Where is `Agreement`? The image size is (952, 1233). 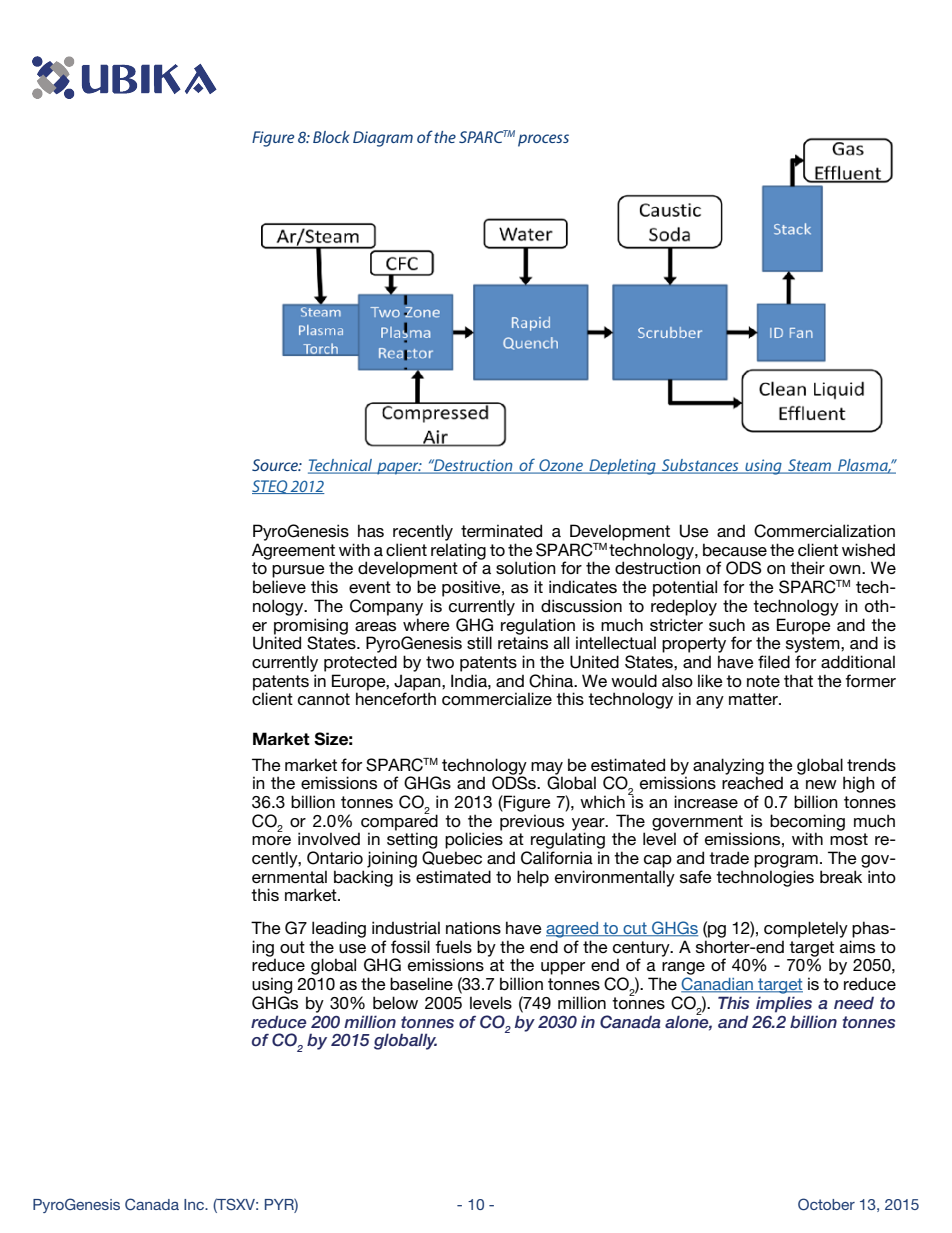
Agreement is located at coordinates (294, 552).
